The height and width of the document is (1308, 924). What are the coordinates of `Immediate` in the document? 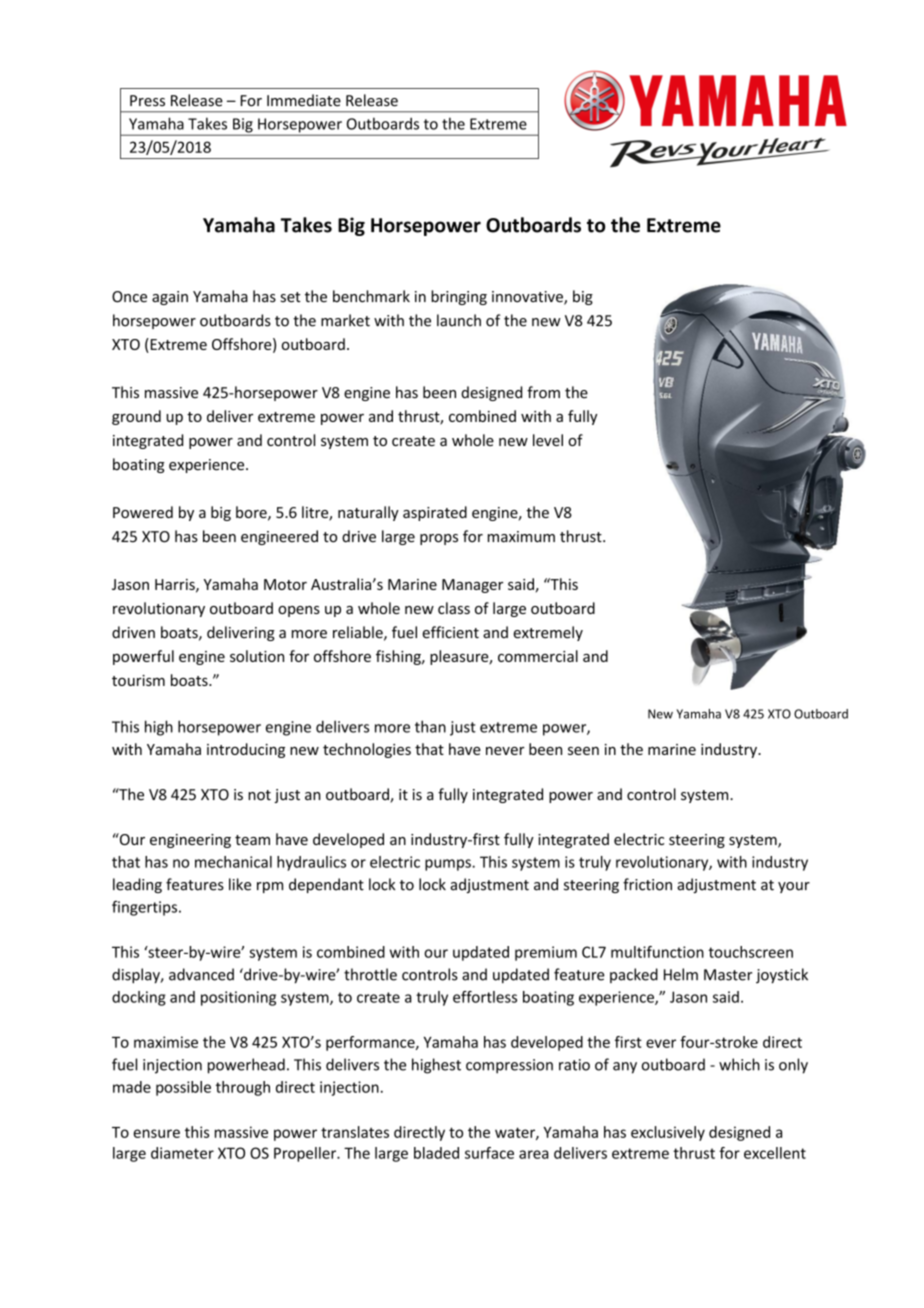 It's located at (304, 100).
